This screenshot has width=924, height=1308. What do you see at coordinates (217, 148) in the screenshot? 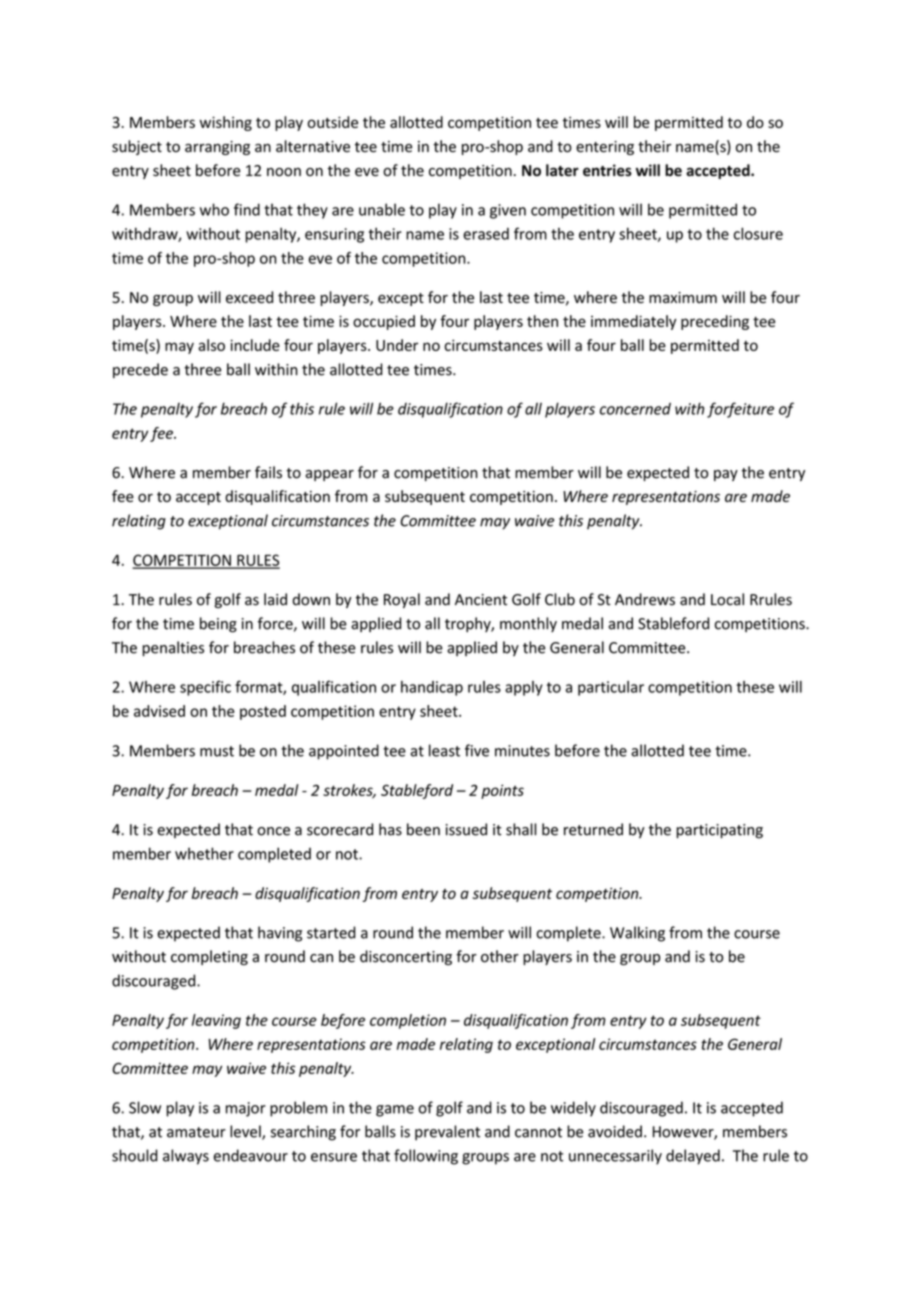
I see `arranging` at bounding box center [217, 148].
